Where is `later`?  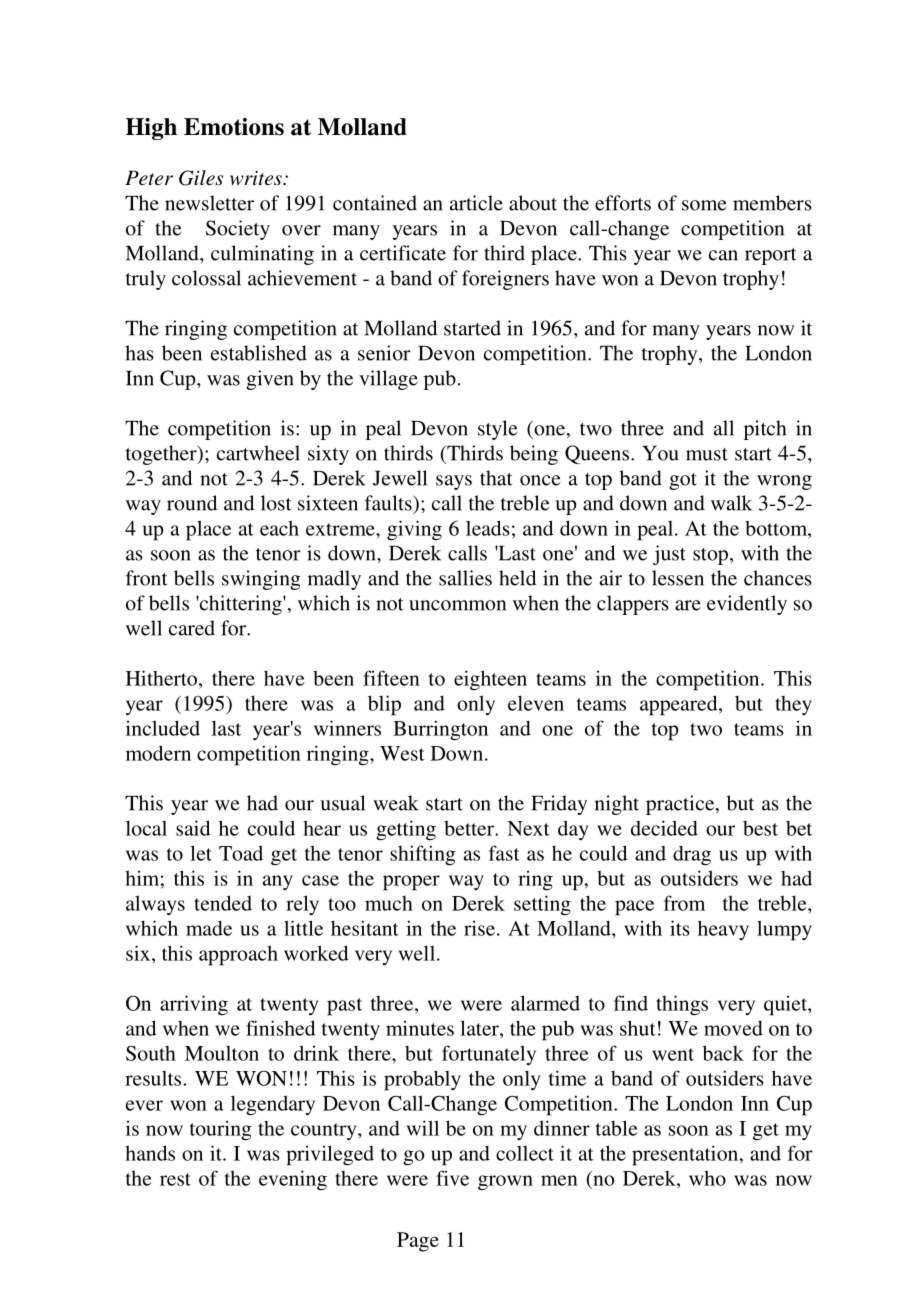 later is located at coordinates (480, 1028).
